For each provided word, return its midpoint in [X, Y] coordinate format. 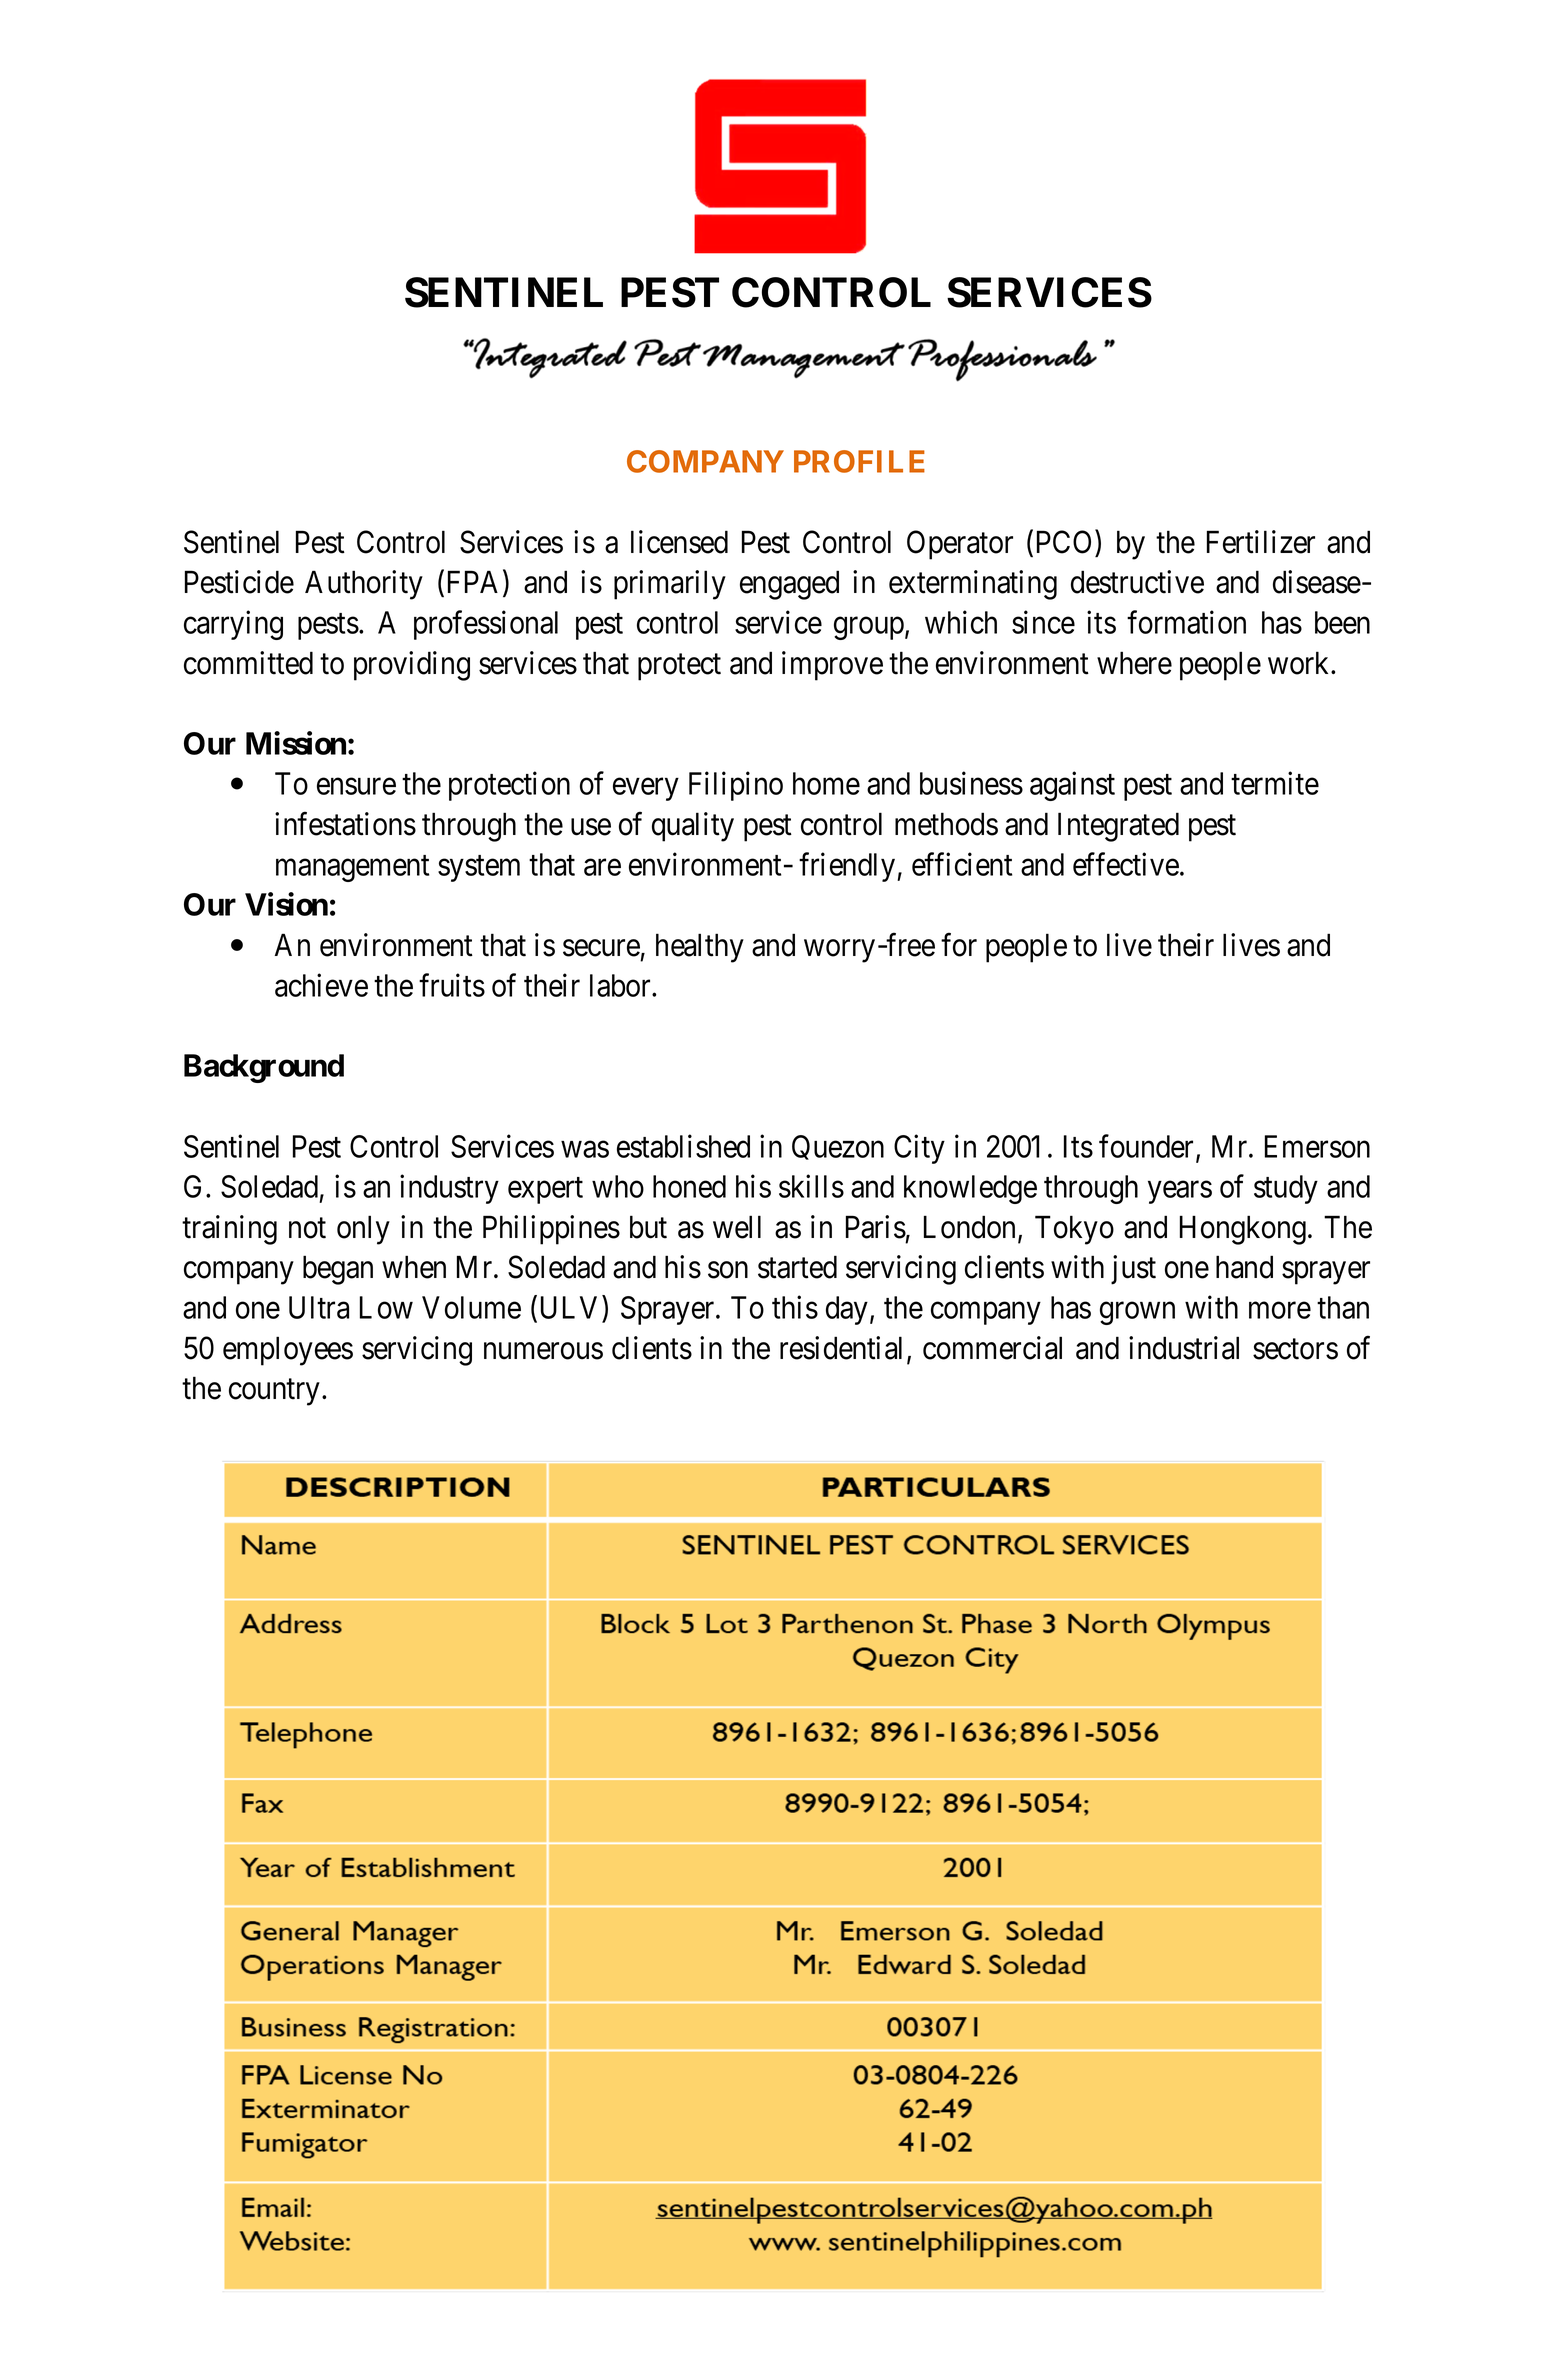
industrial [1184, 1348]
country [274, 1392]
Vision [286, 904]
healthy [700, 948]
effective [1126, 864]
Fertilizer [1261, 542]
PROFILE [859, 461]
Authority [364, 585]
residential [844, 1349]
